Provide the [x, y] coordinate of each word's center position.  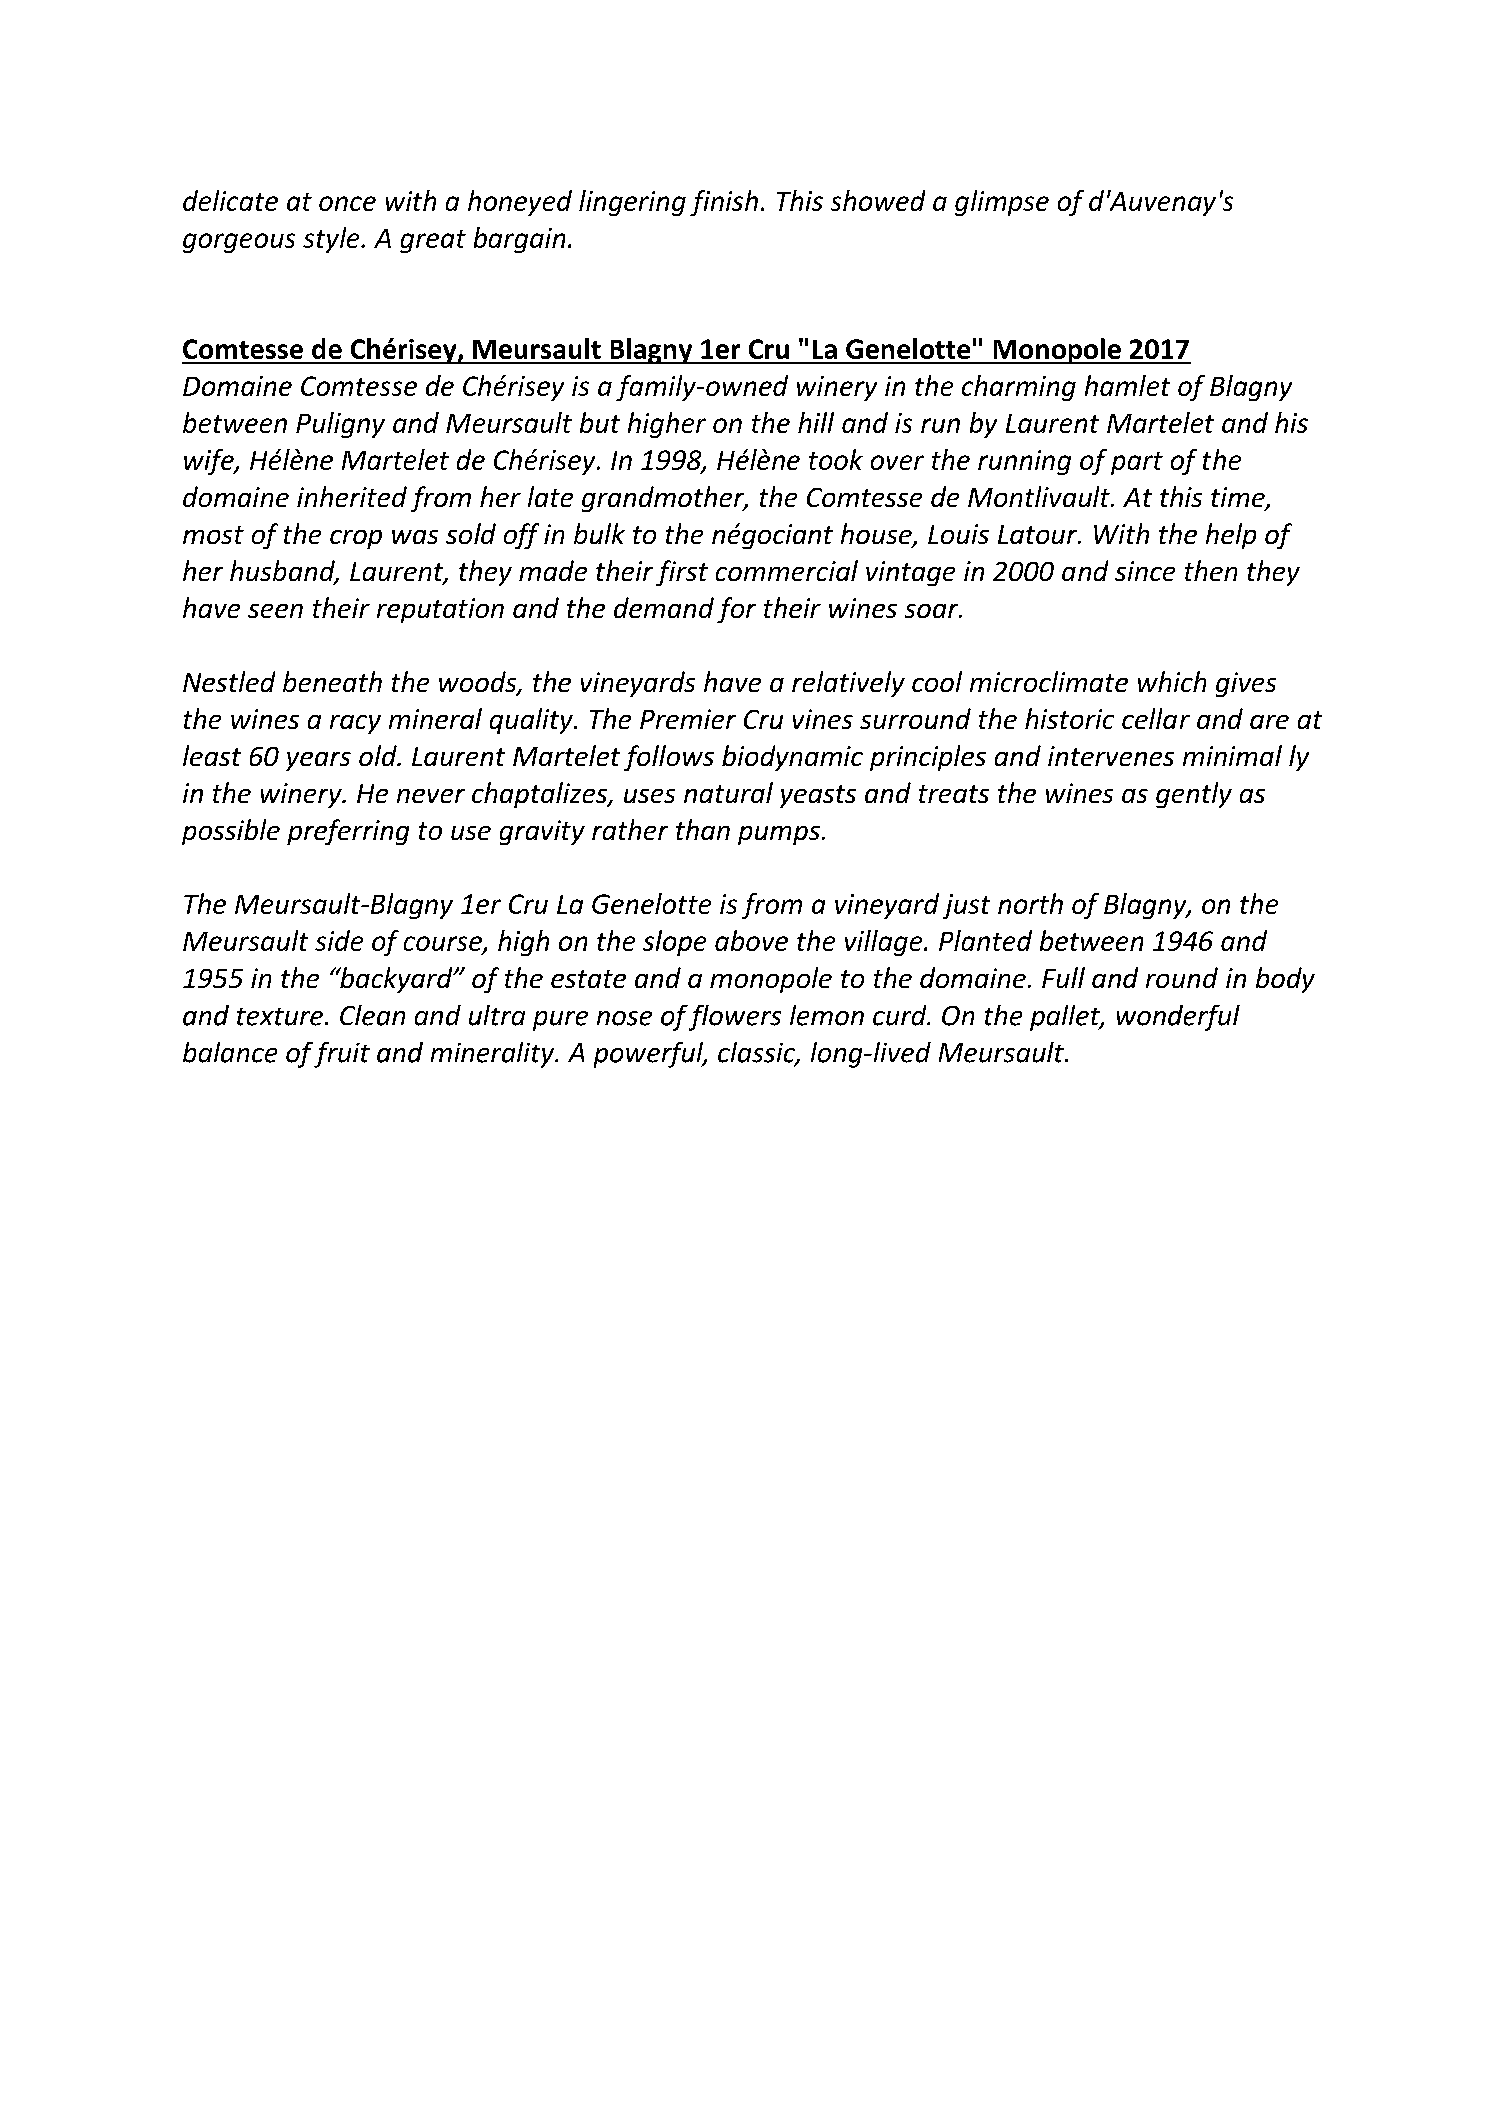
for [736, 610]
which [1172, 681]
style [332, 240]
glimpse [1002, 203]
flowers [735, 1018]
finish [724, 203]
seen [275, 611]
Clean [372, 1015]
